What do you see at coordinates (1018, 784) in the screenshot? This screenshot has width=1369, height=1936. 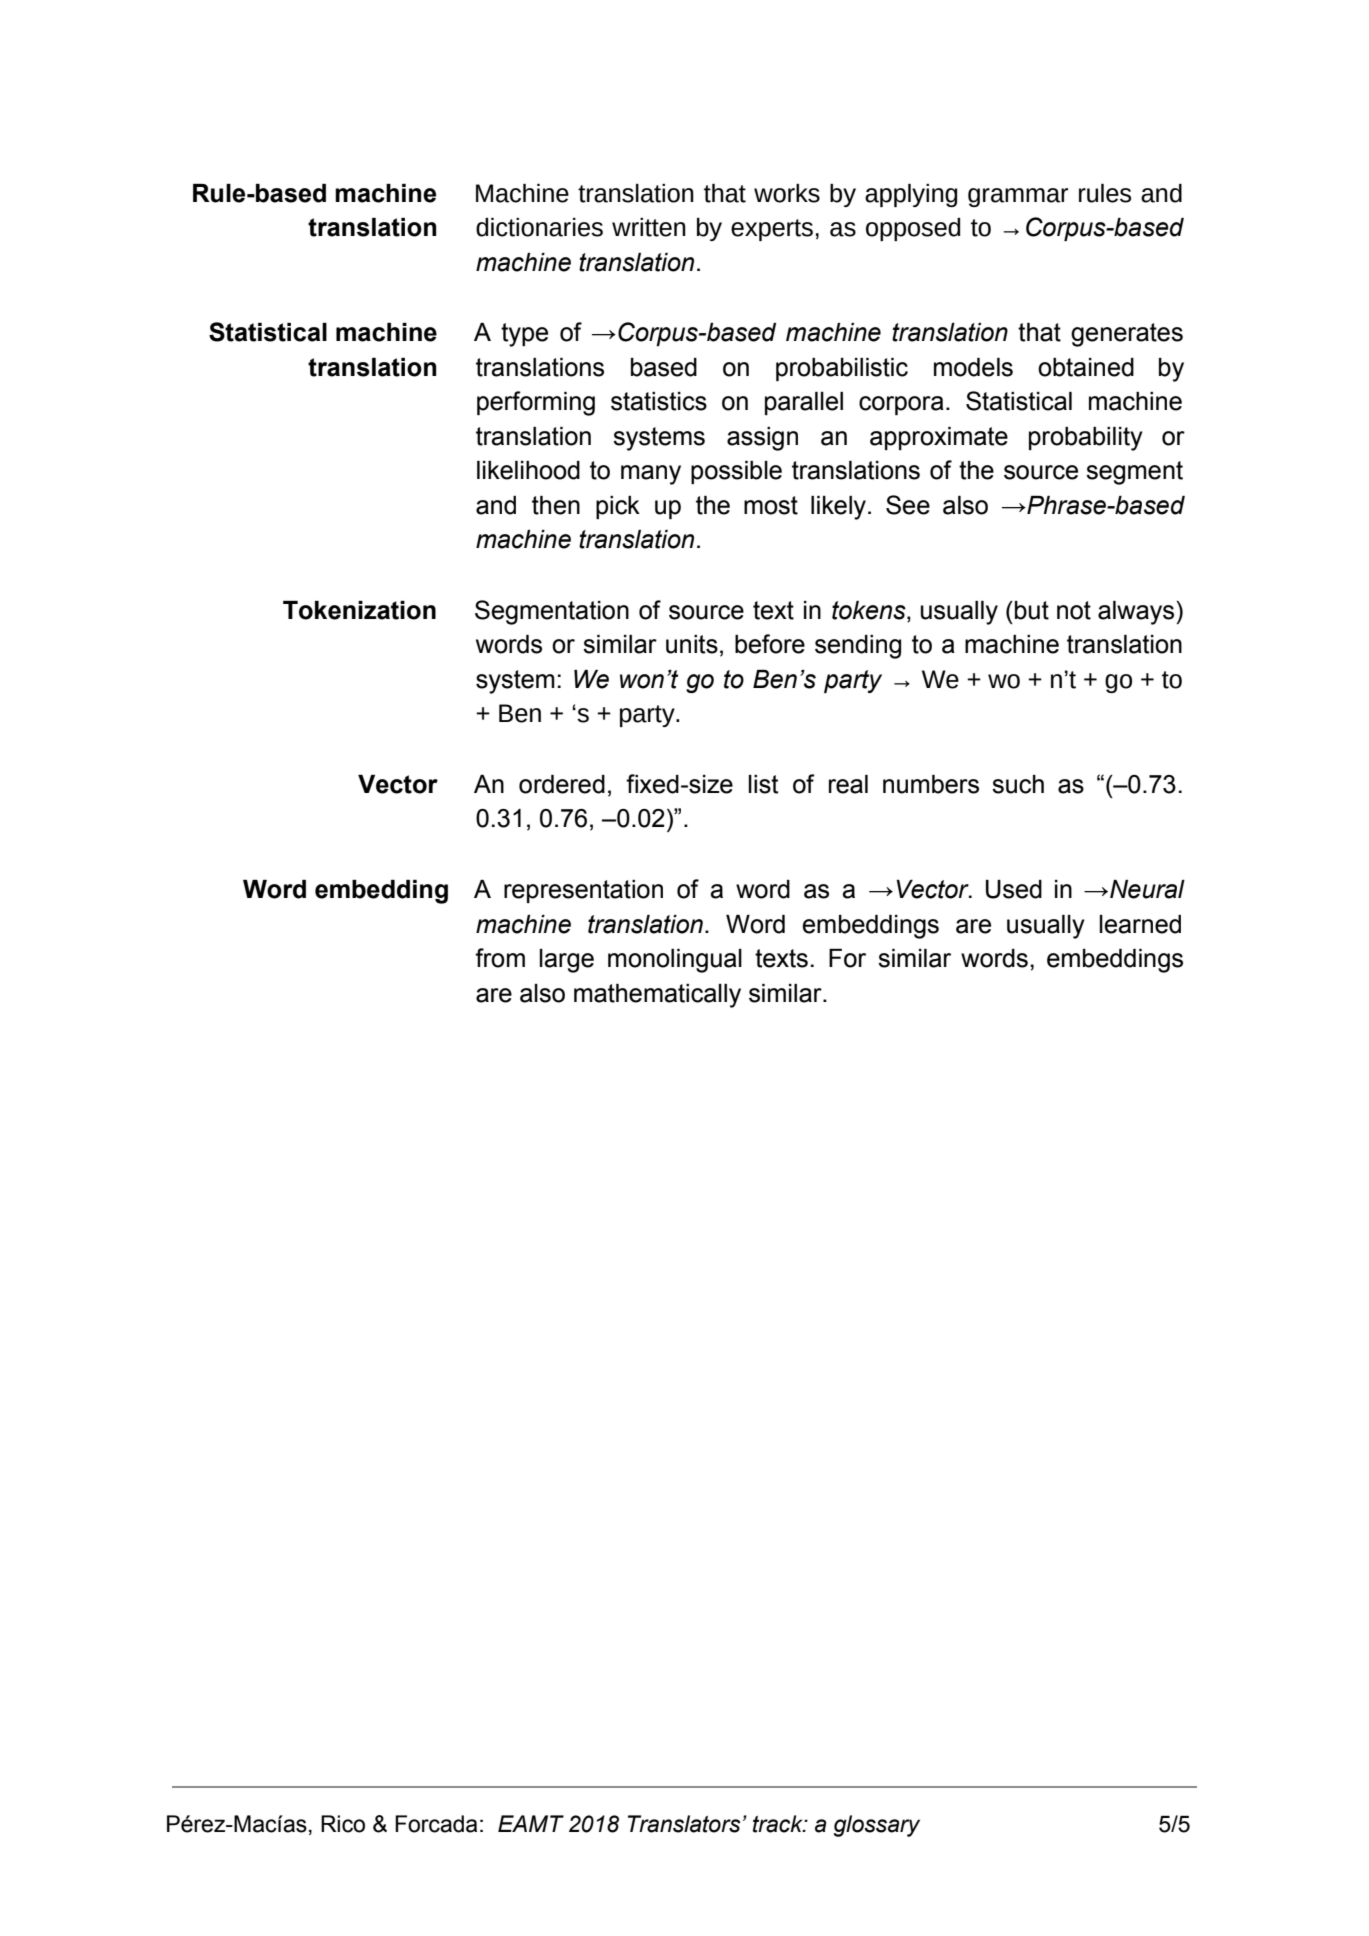 I see `such` at bounding box center [1018, 784].
